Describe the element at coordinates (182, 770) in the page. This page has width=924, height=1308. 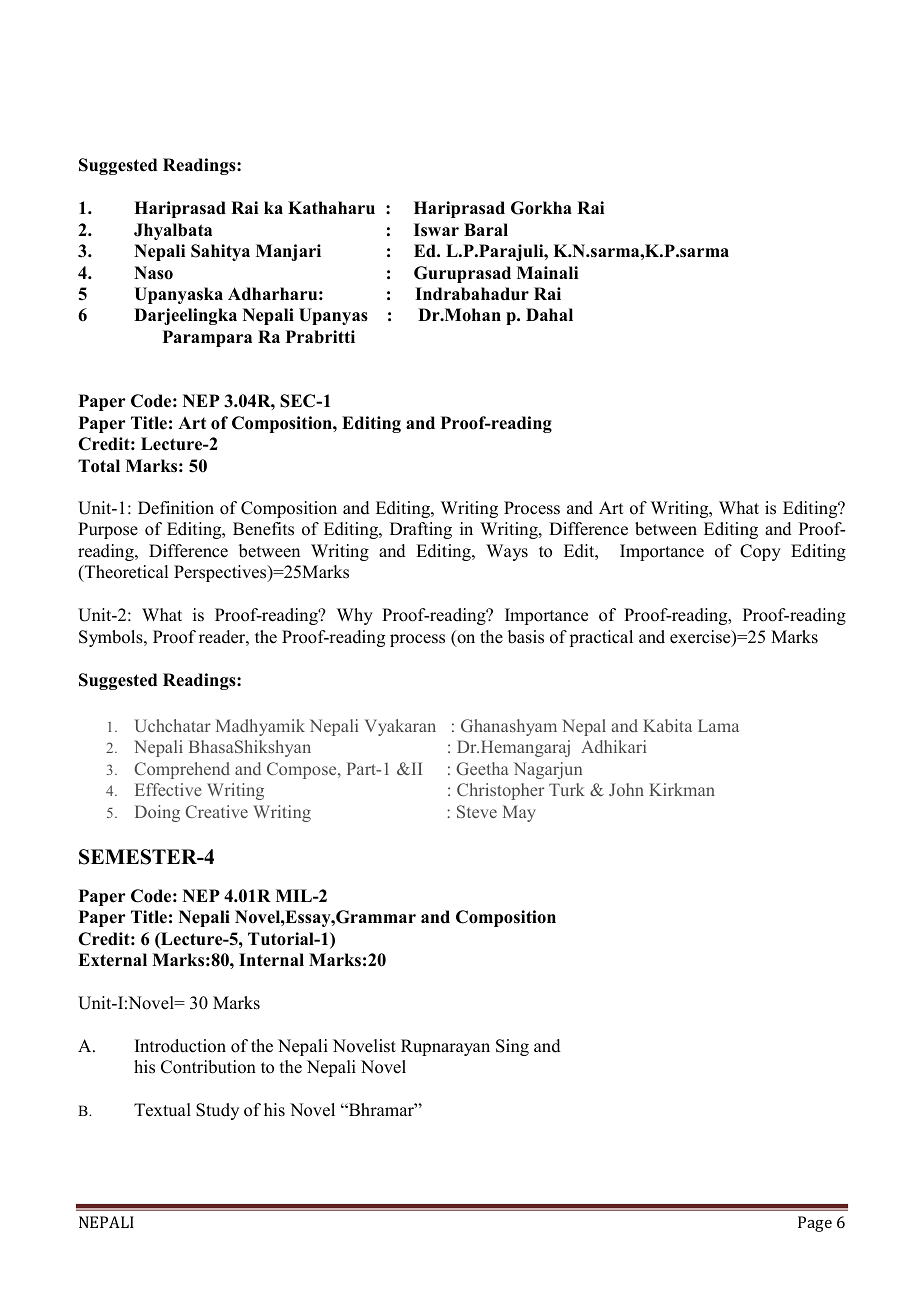
I see `Comprehend` at that location.
